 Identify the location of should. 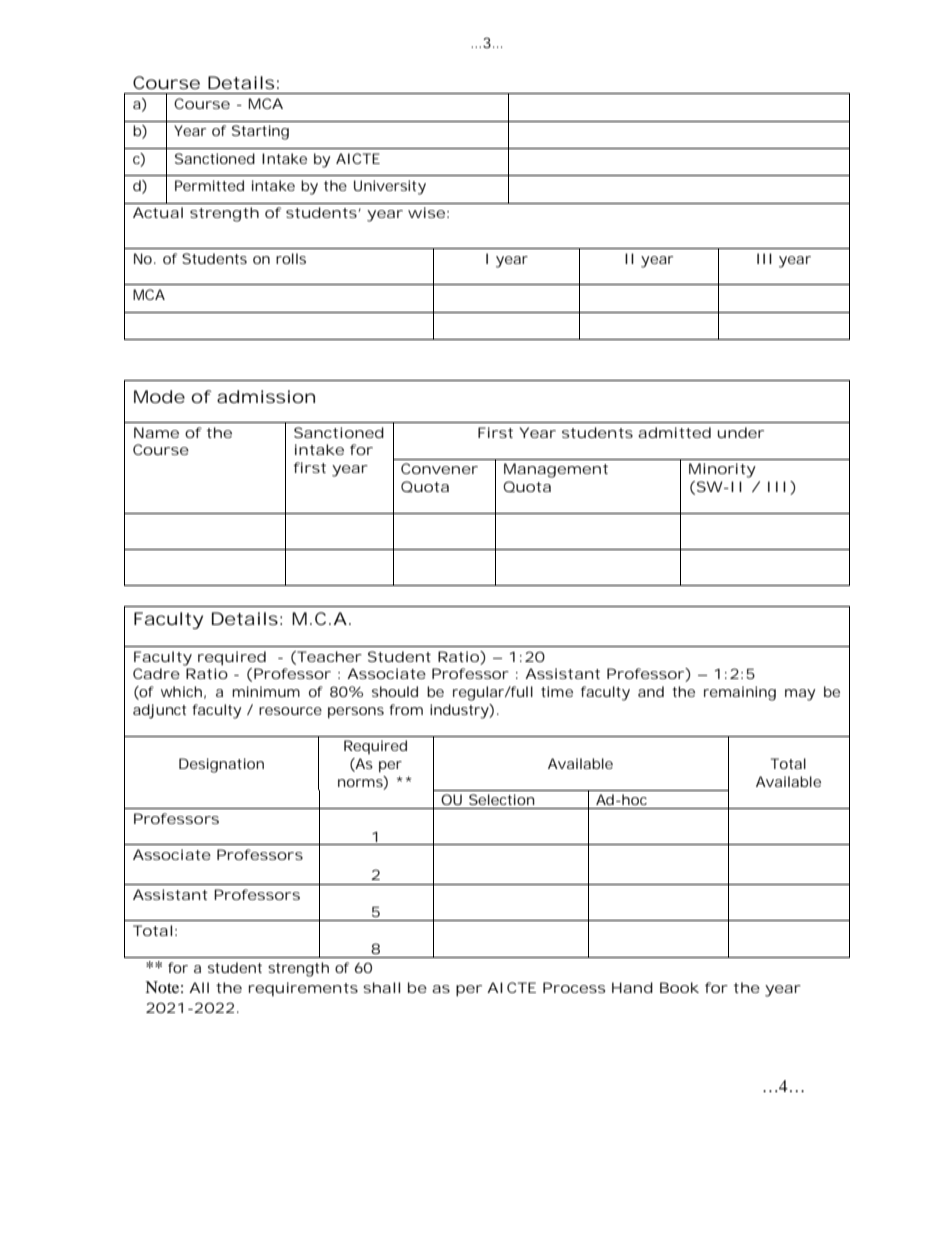
(395, 691).
